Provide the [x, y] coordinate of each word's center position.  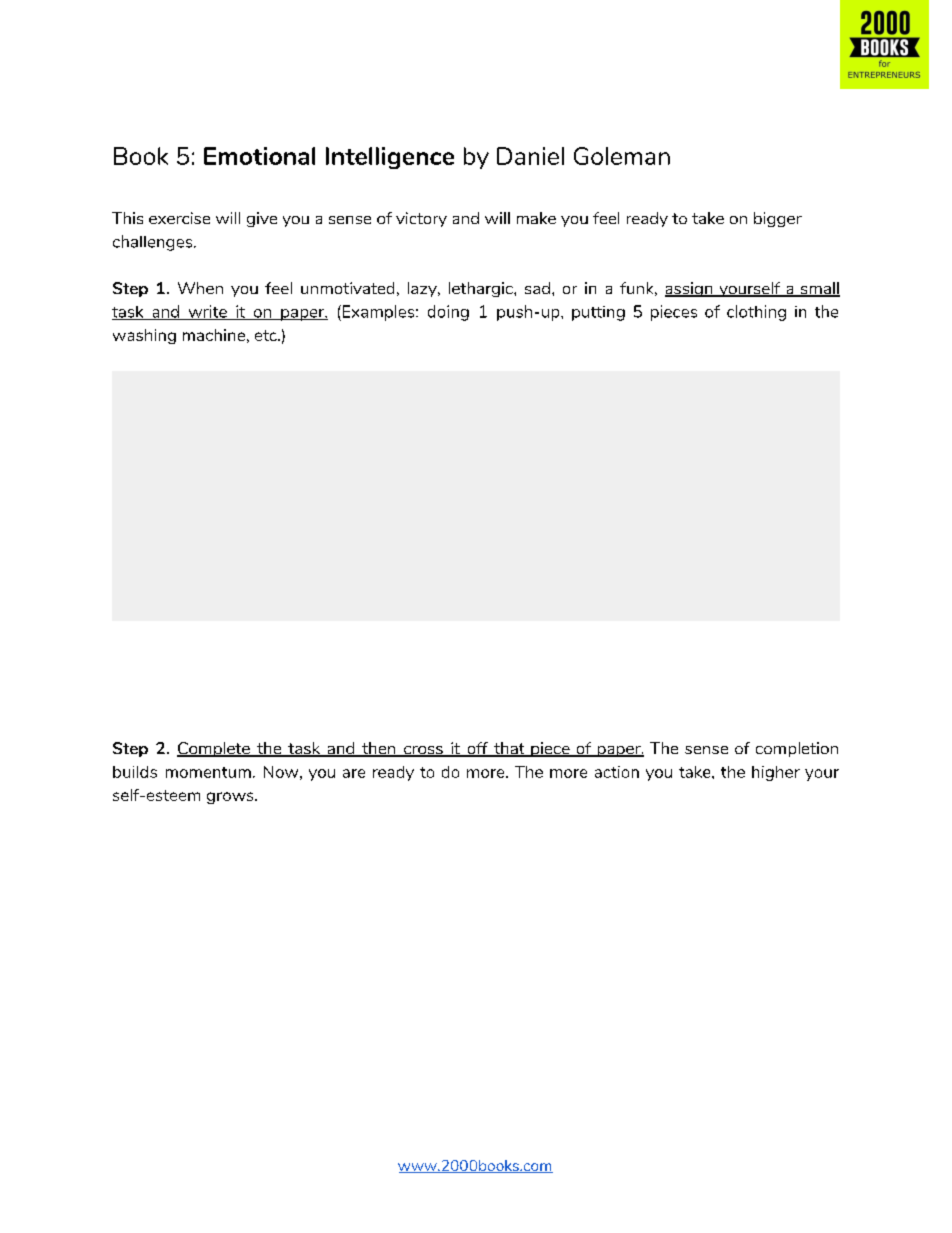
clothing [756, 313]
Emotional [259, 156]
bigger [778, 219]
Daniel [530, 156]
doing [448, 313]
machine [214, 335]
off [477, 749]
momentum [208, 772]
